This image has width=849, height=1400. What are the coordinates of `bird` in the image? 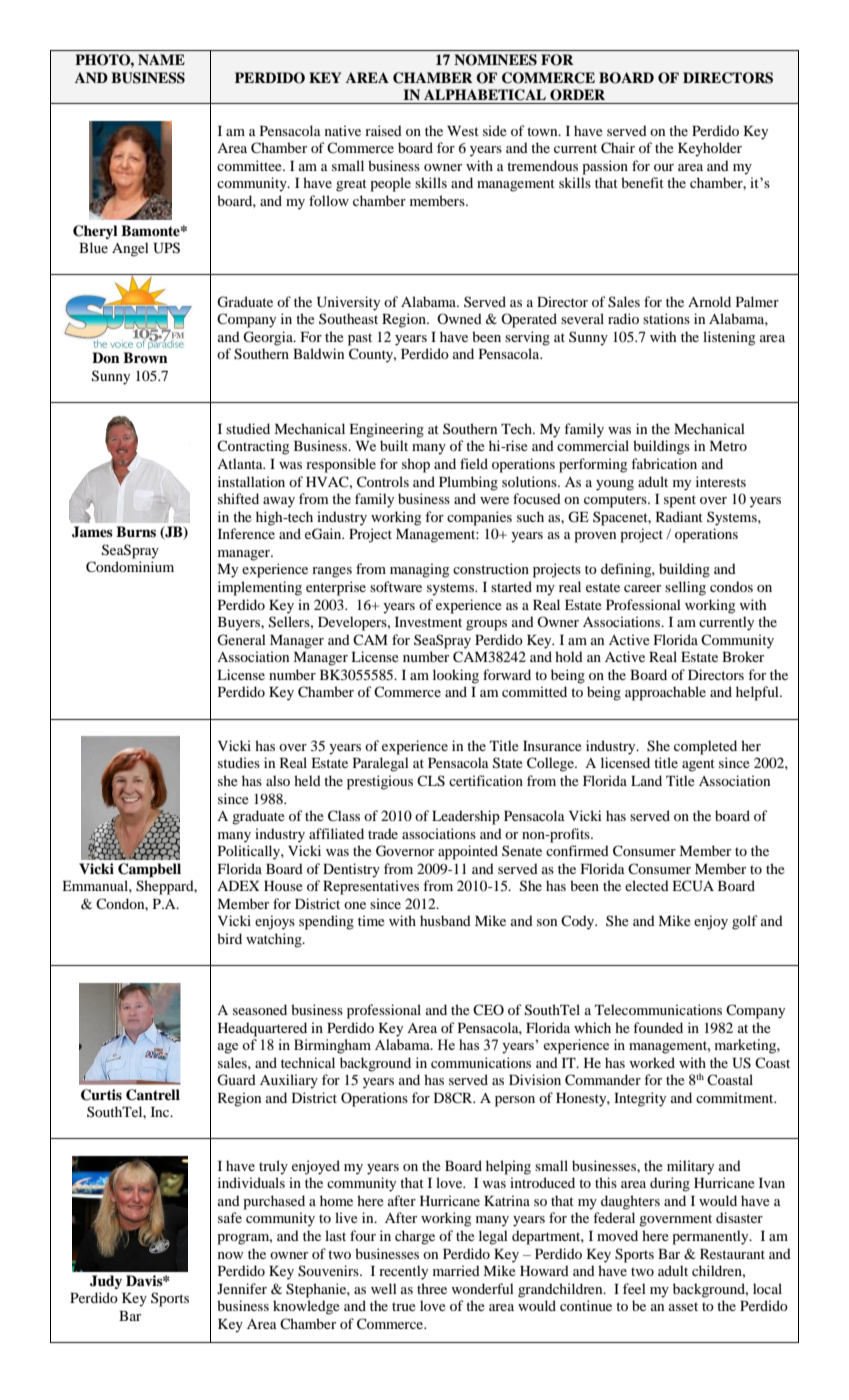 It's located at (229, 938).
